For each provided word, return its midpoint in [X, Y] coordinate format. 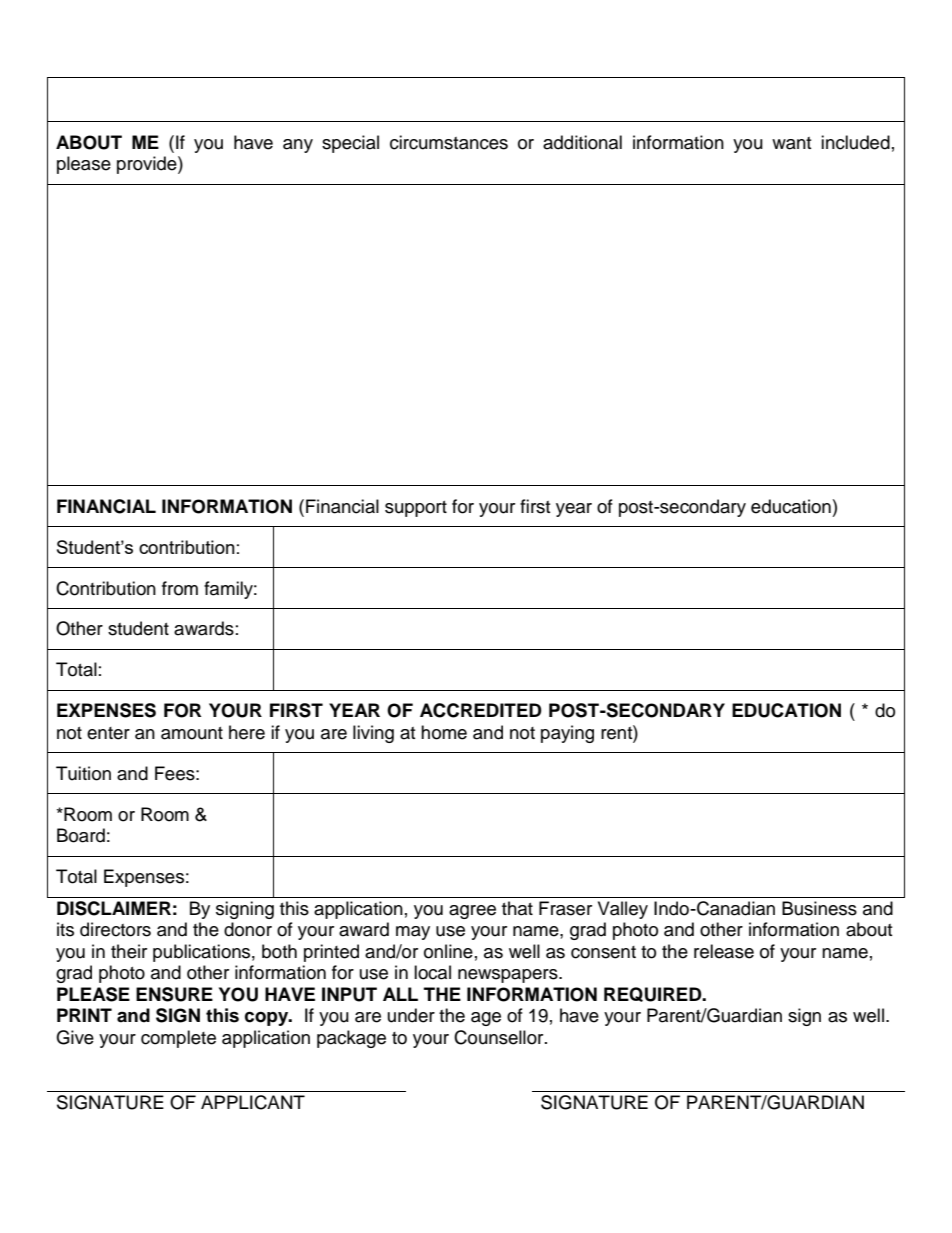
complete [178, 1039]
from [180, 588]
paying [567, 734]
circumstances [449, 142]
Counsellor [500, 1037]
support [416, 509]
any [298, 146]
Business [819, 908]
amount [192, 733]
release [724, 951]
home [444, 732]
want [791, 143]
